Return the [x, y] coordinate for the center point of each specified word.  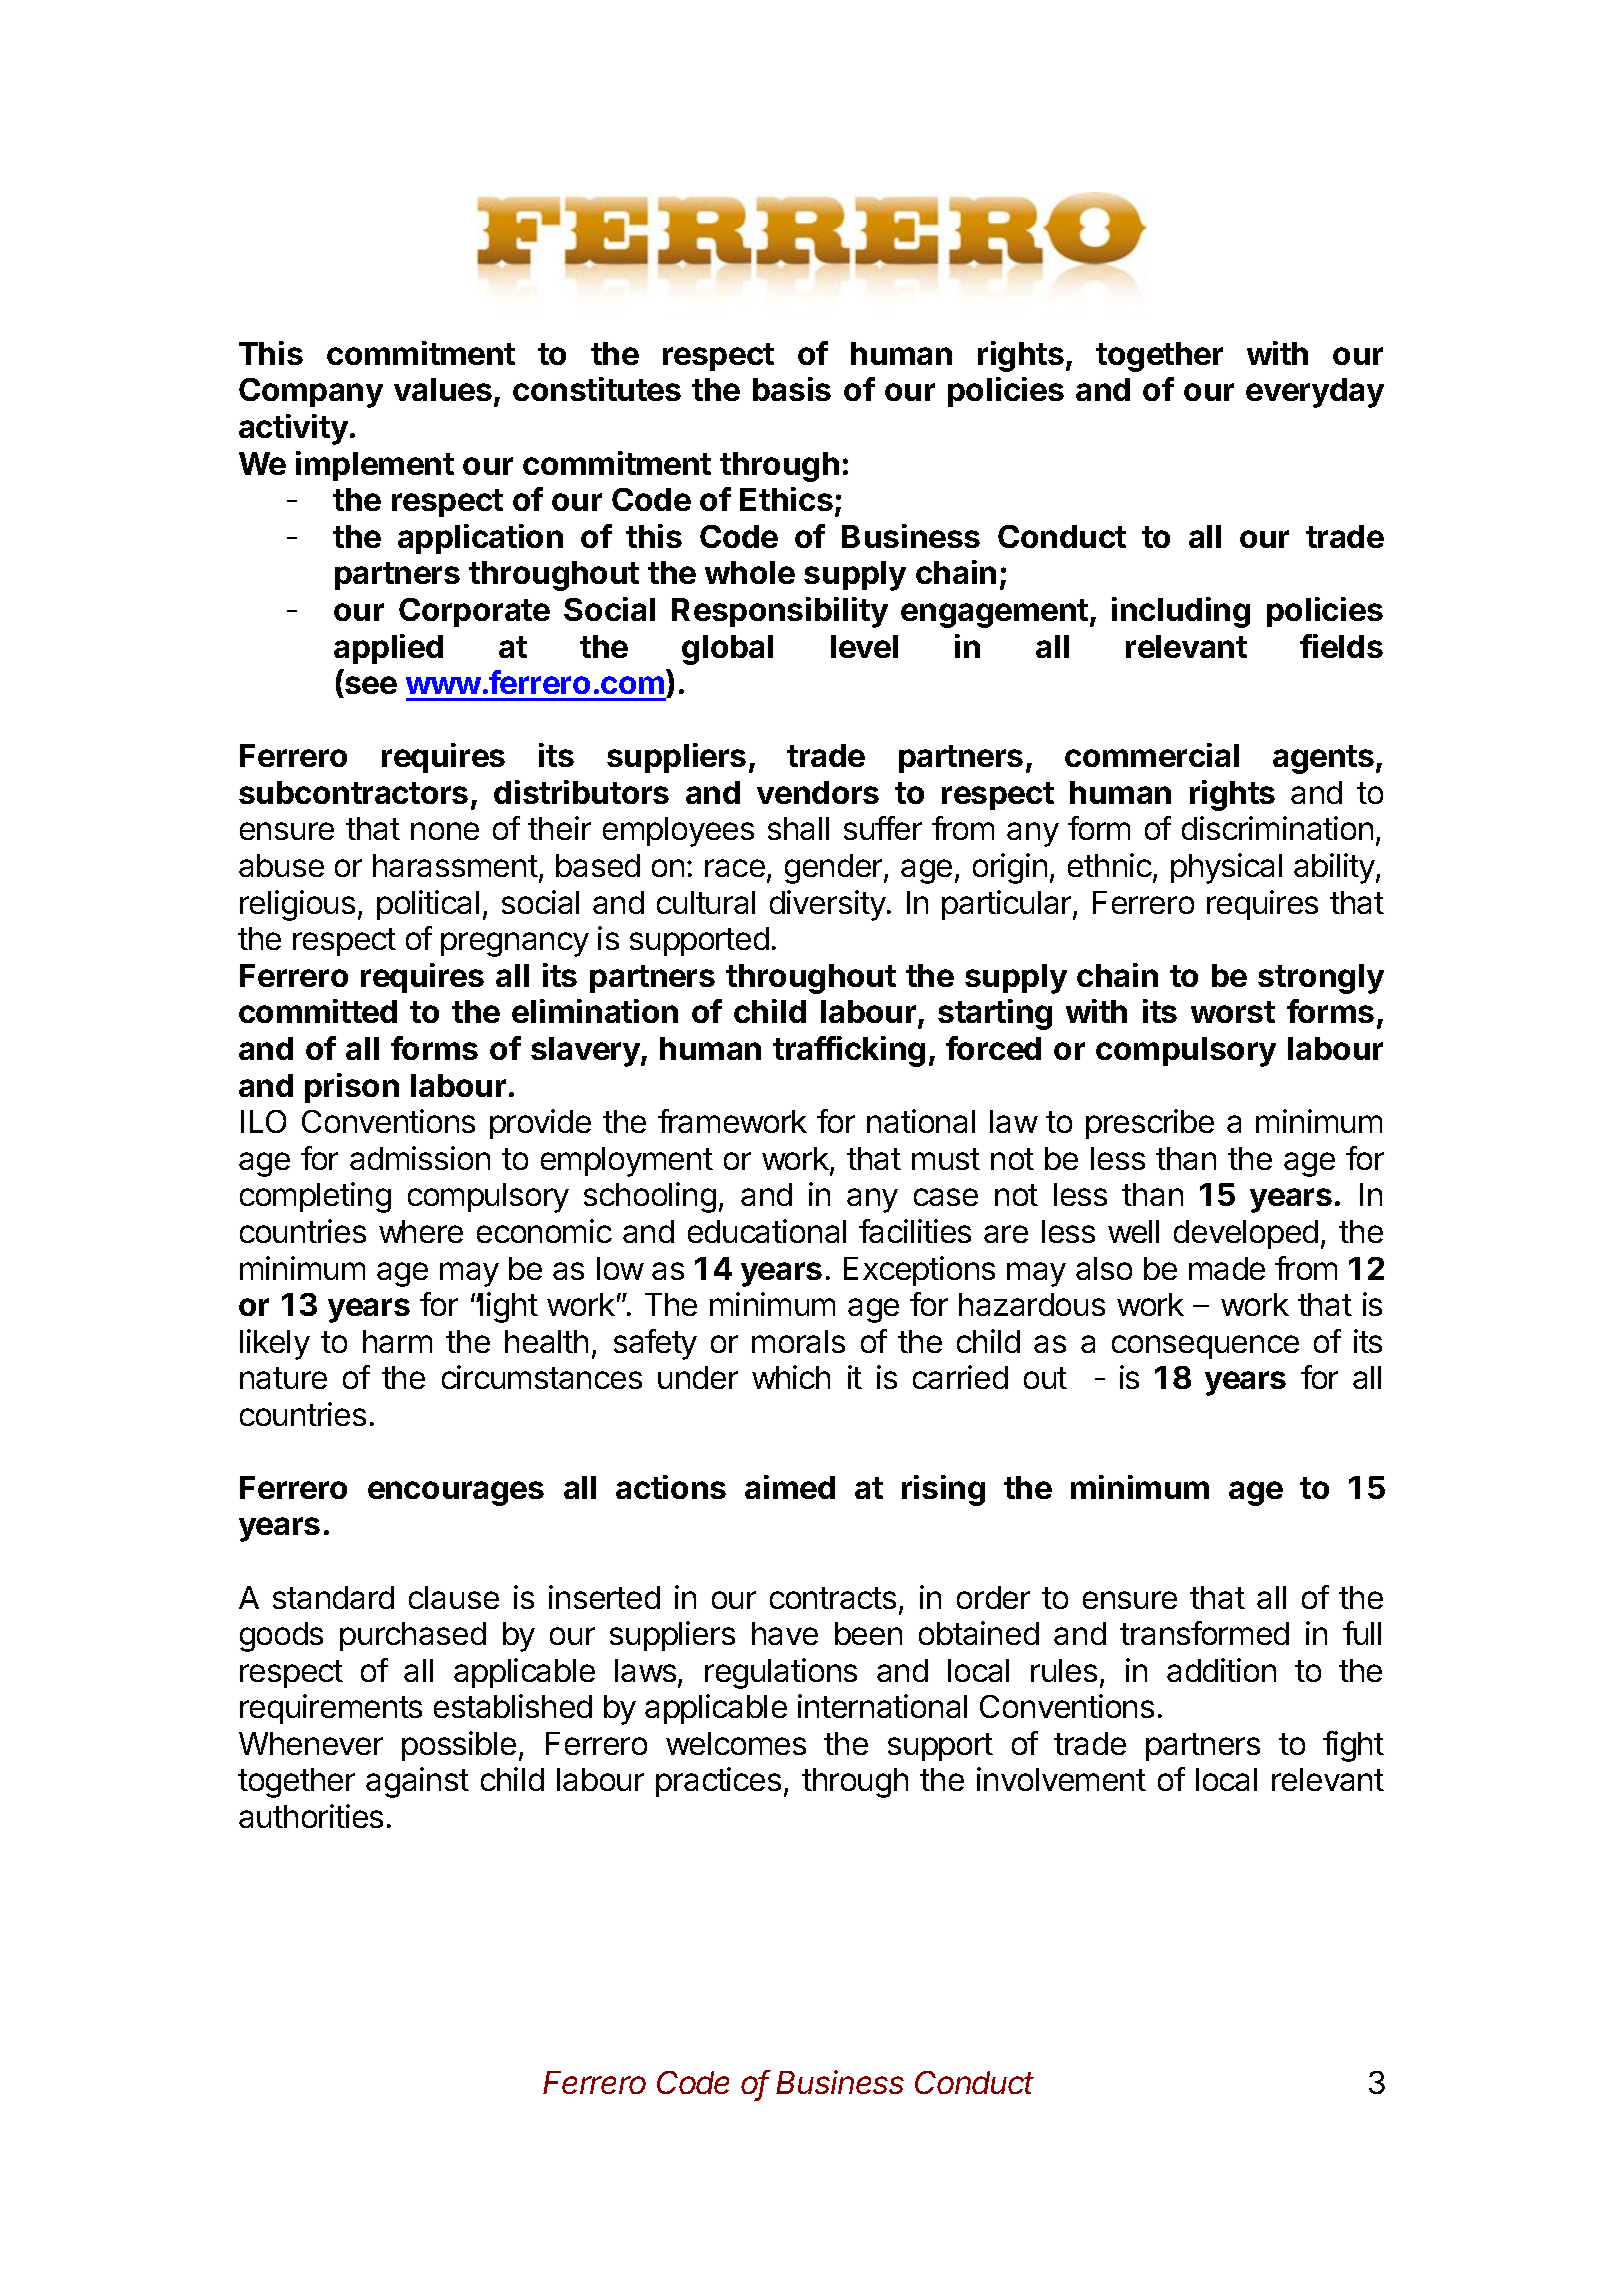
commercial [1152, 755]
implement [375, 466]
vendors [818, 792]
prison [352, 1088]
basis [792, 389]
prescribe [1150, 1124]
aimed [790, 1487]
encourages [456, 1493]
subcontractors [353, 792]
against [417, 1782]
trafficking [849, 1051]
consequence [1205, 1347]
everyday [1315, 393]
